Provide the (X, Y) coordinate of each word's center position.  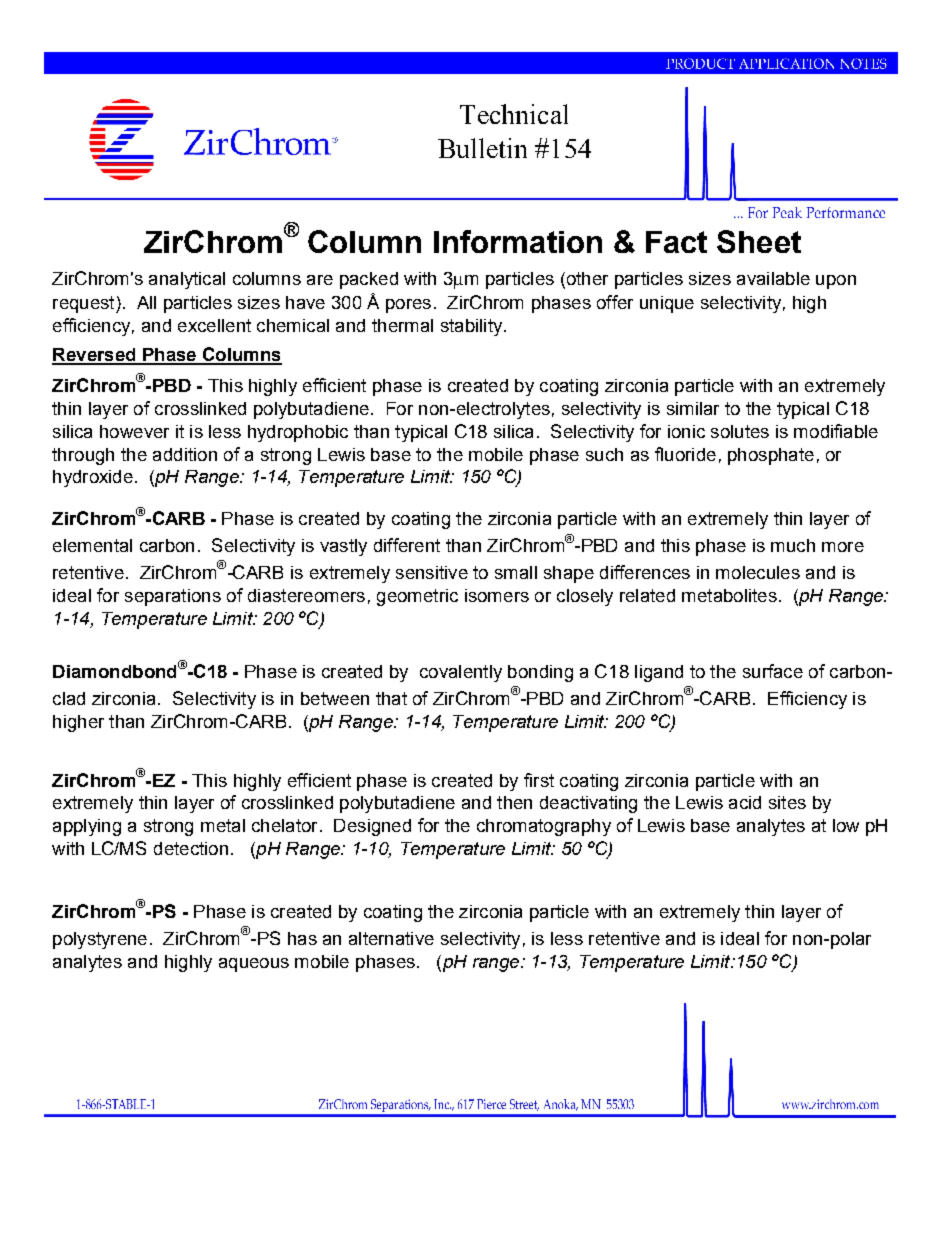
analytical (187, 280)
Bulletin (482, 148)
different (407, 545)
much (793, 545)
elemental (92, 545)
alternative (391, 938)
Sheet (759, 241)
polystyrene (100, 940)
